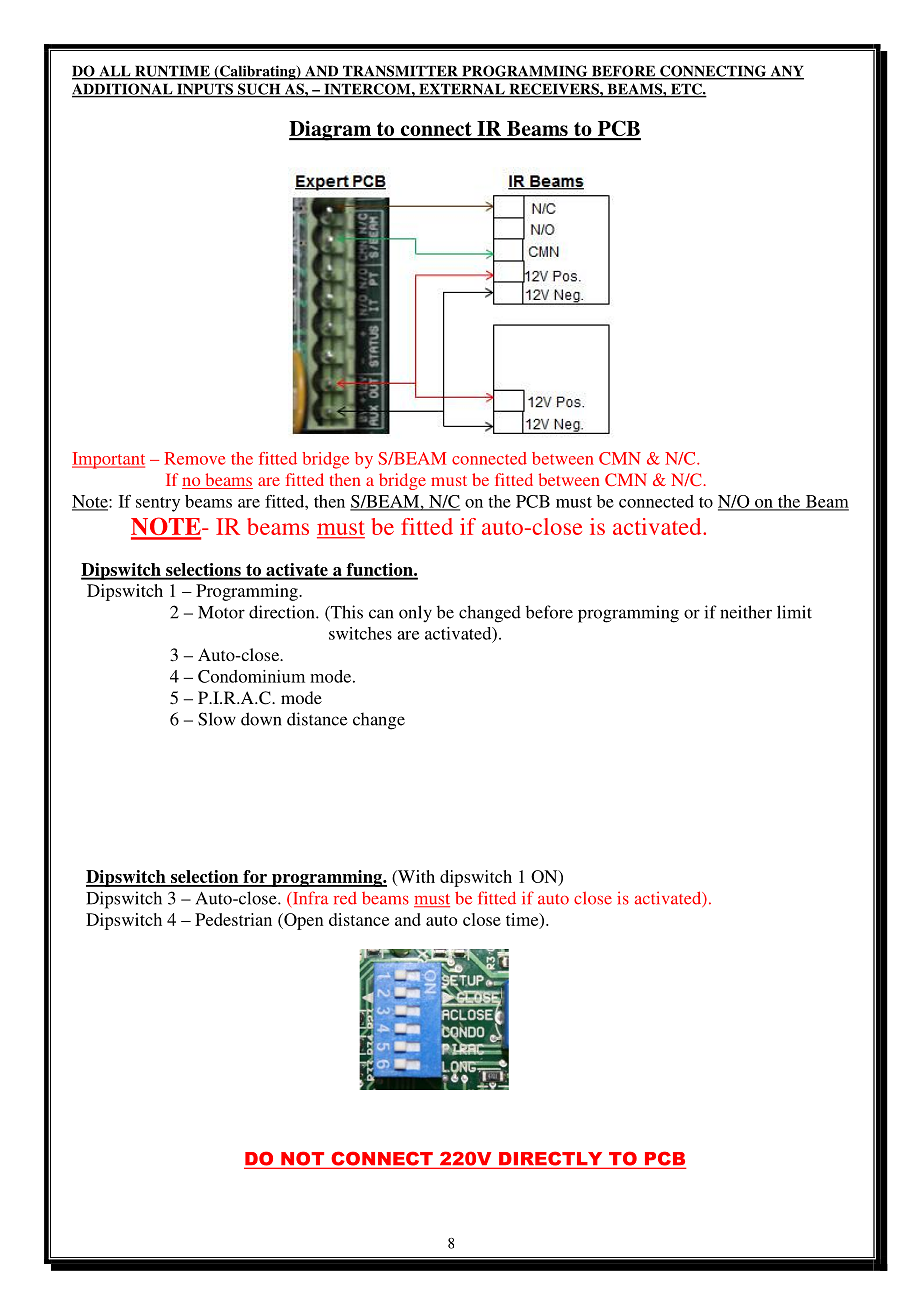 The height and width of the image is (1308, 924). I want to click on Open, so click(303, 921).
